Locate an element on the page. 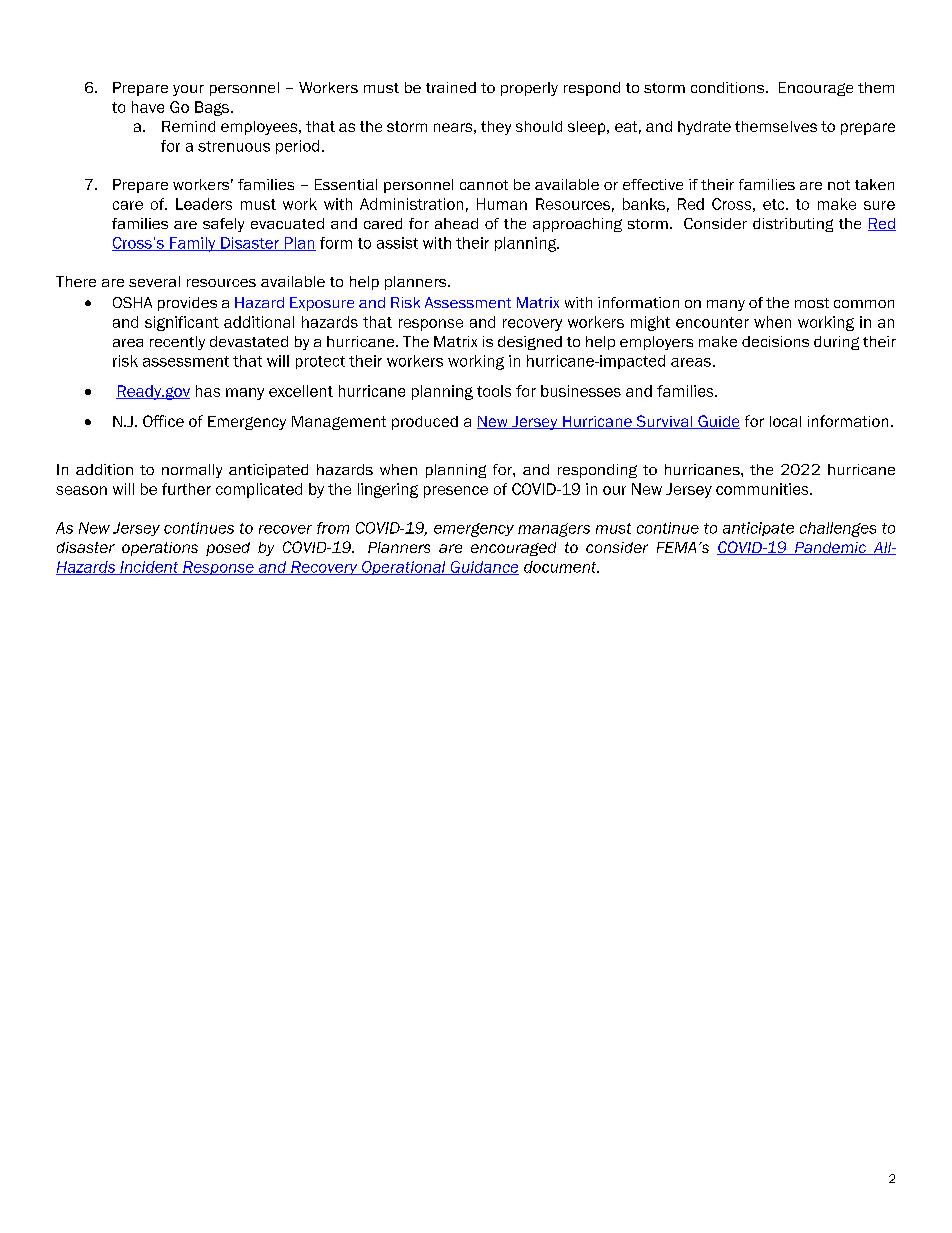 The image size is (952, 1233). Family is located at coordinates (193, 244).
